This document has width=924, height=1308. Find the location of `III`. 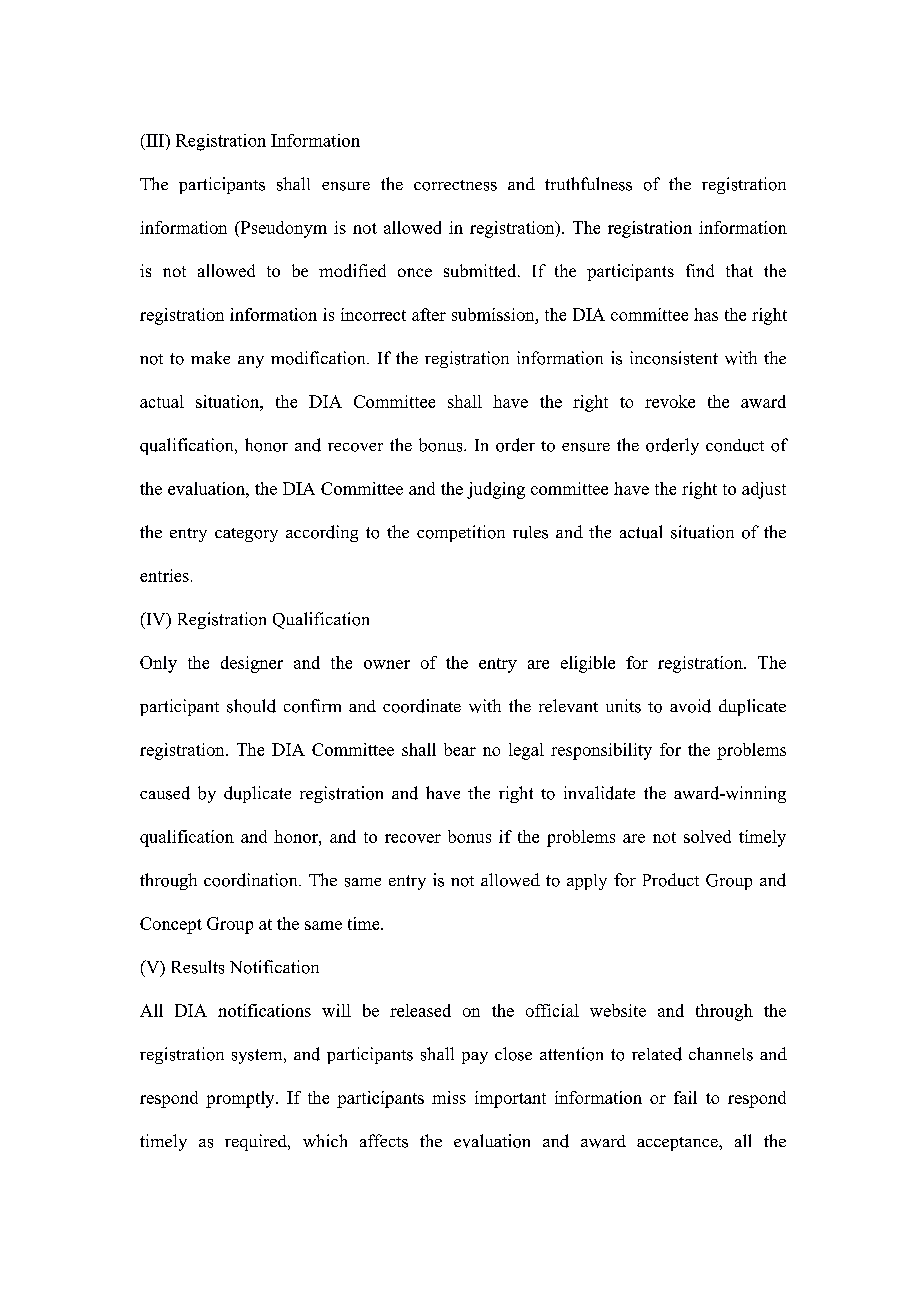

III is located at coordinates (155, 140).
